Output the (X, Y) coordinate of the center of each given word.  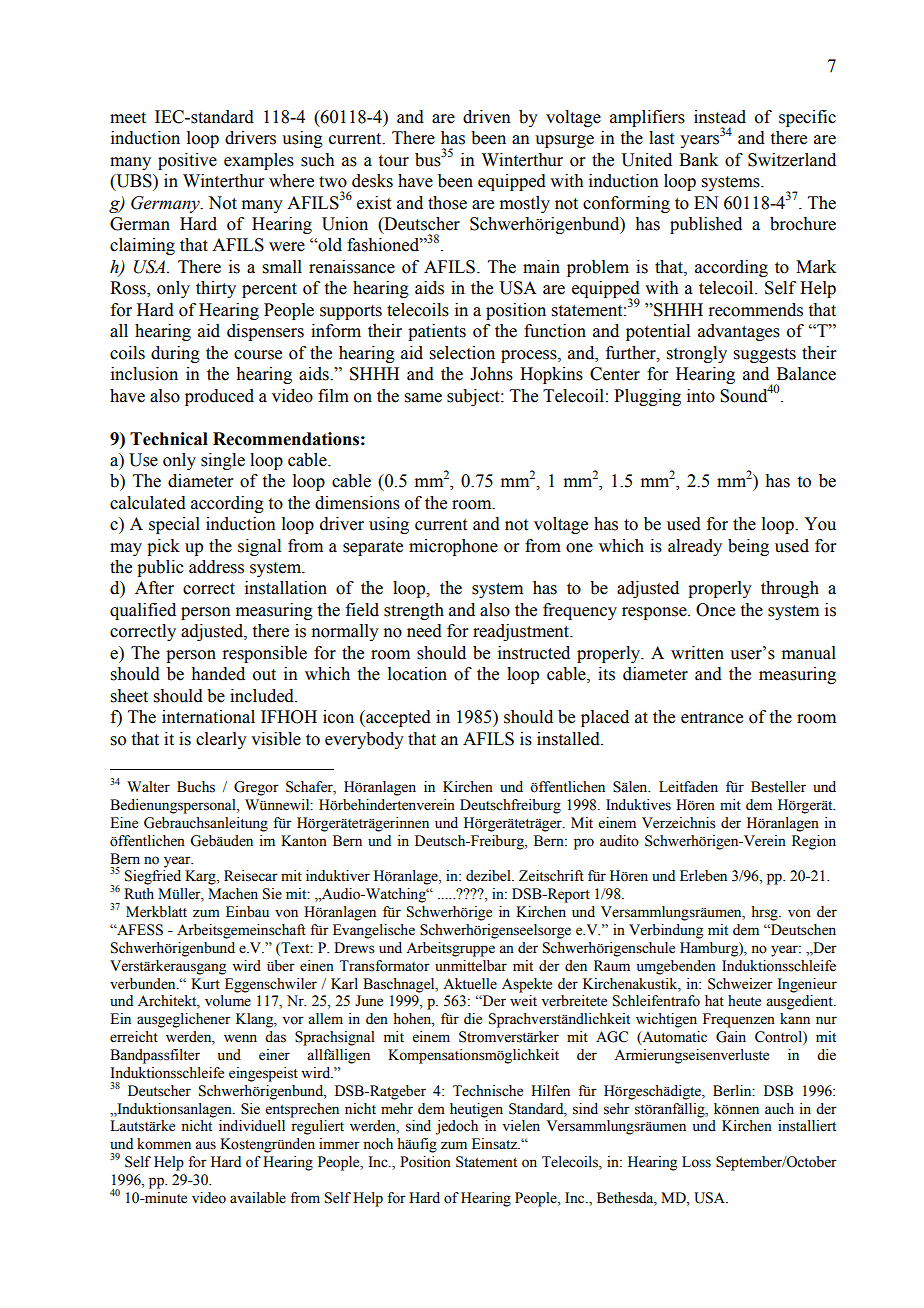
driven (487, 117)
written (697, 653)
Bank (698, 160)
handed (218, 674)
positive (187, 161)
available (258, 1198)
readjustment (522, 632)
